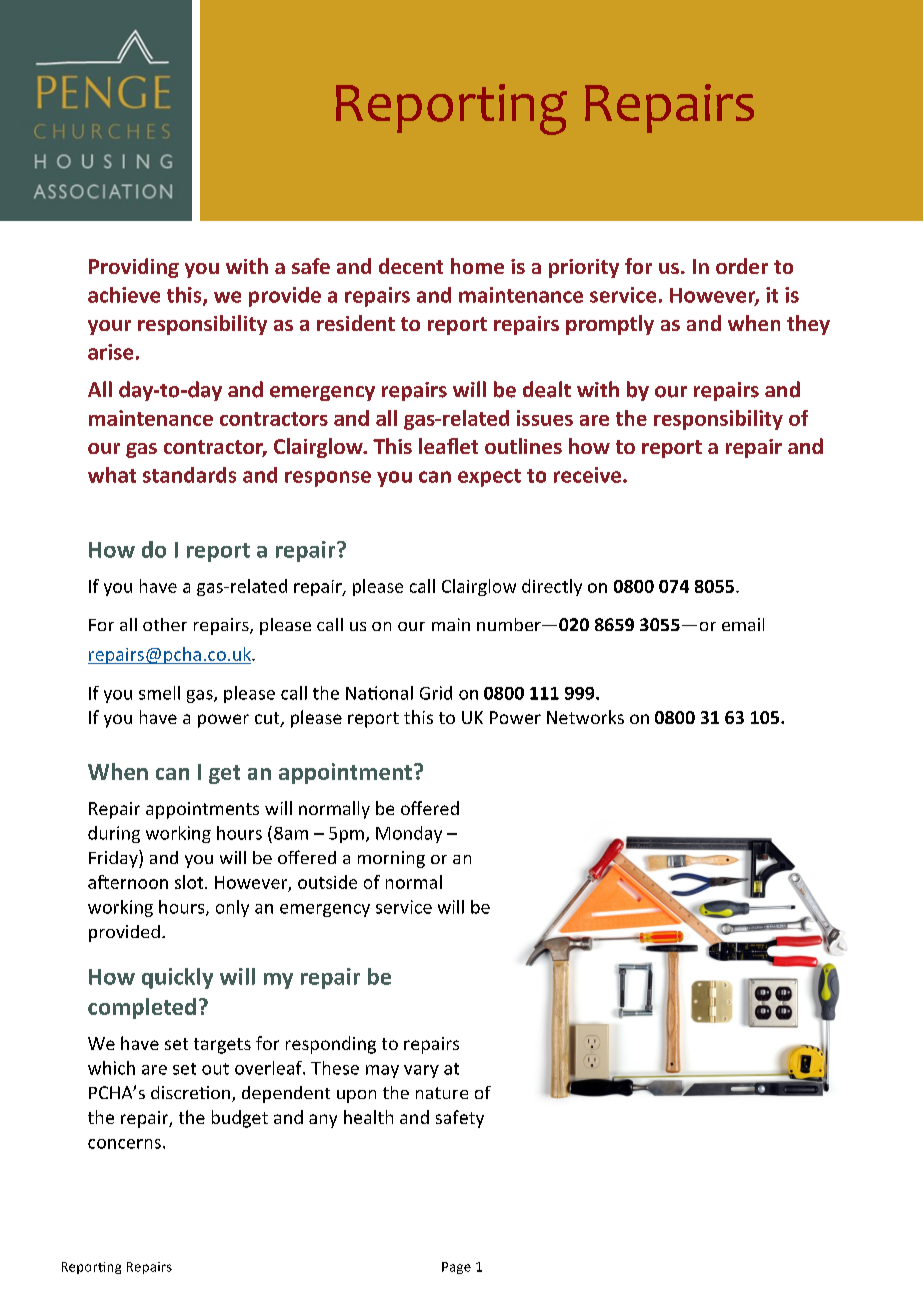  I want to click on standards, so click(189, 475).
